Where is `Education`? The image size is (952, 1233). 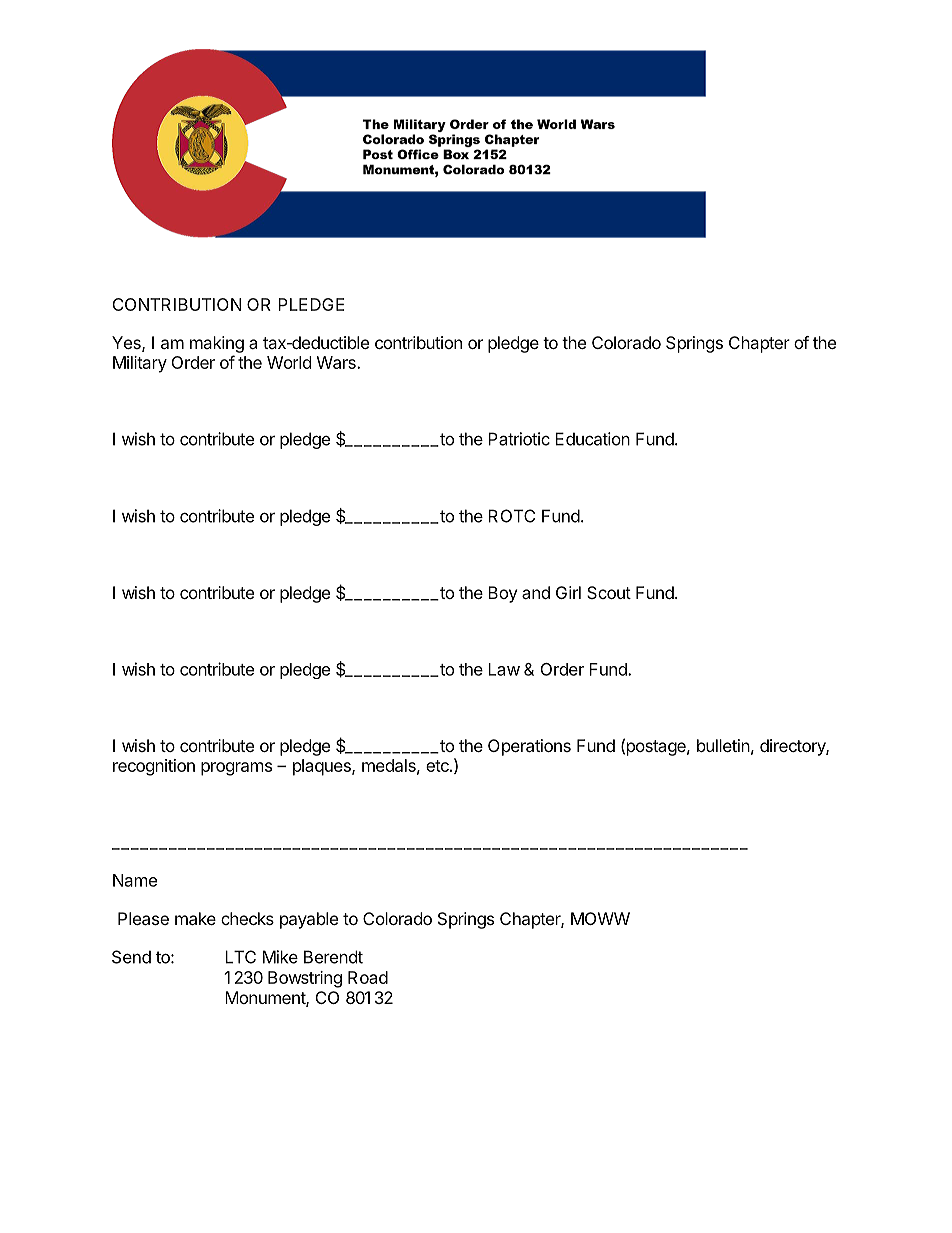 Education is located at coordinates (592, 439).
